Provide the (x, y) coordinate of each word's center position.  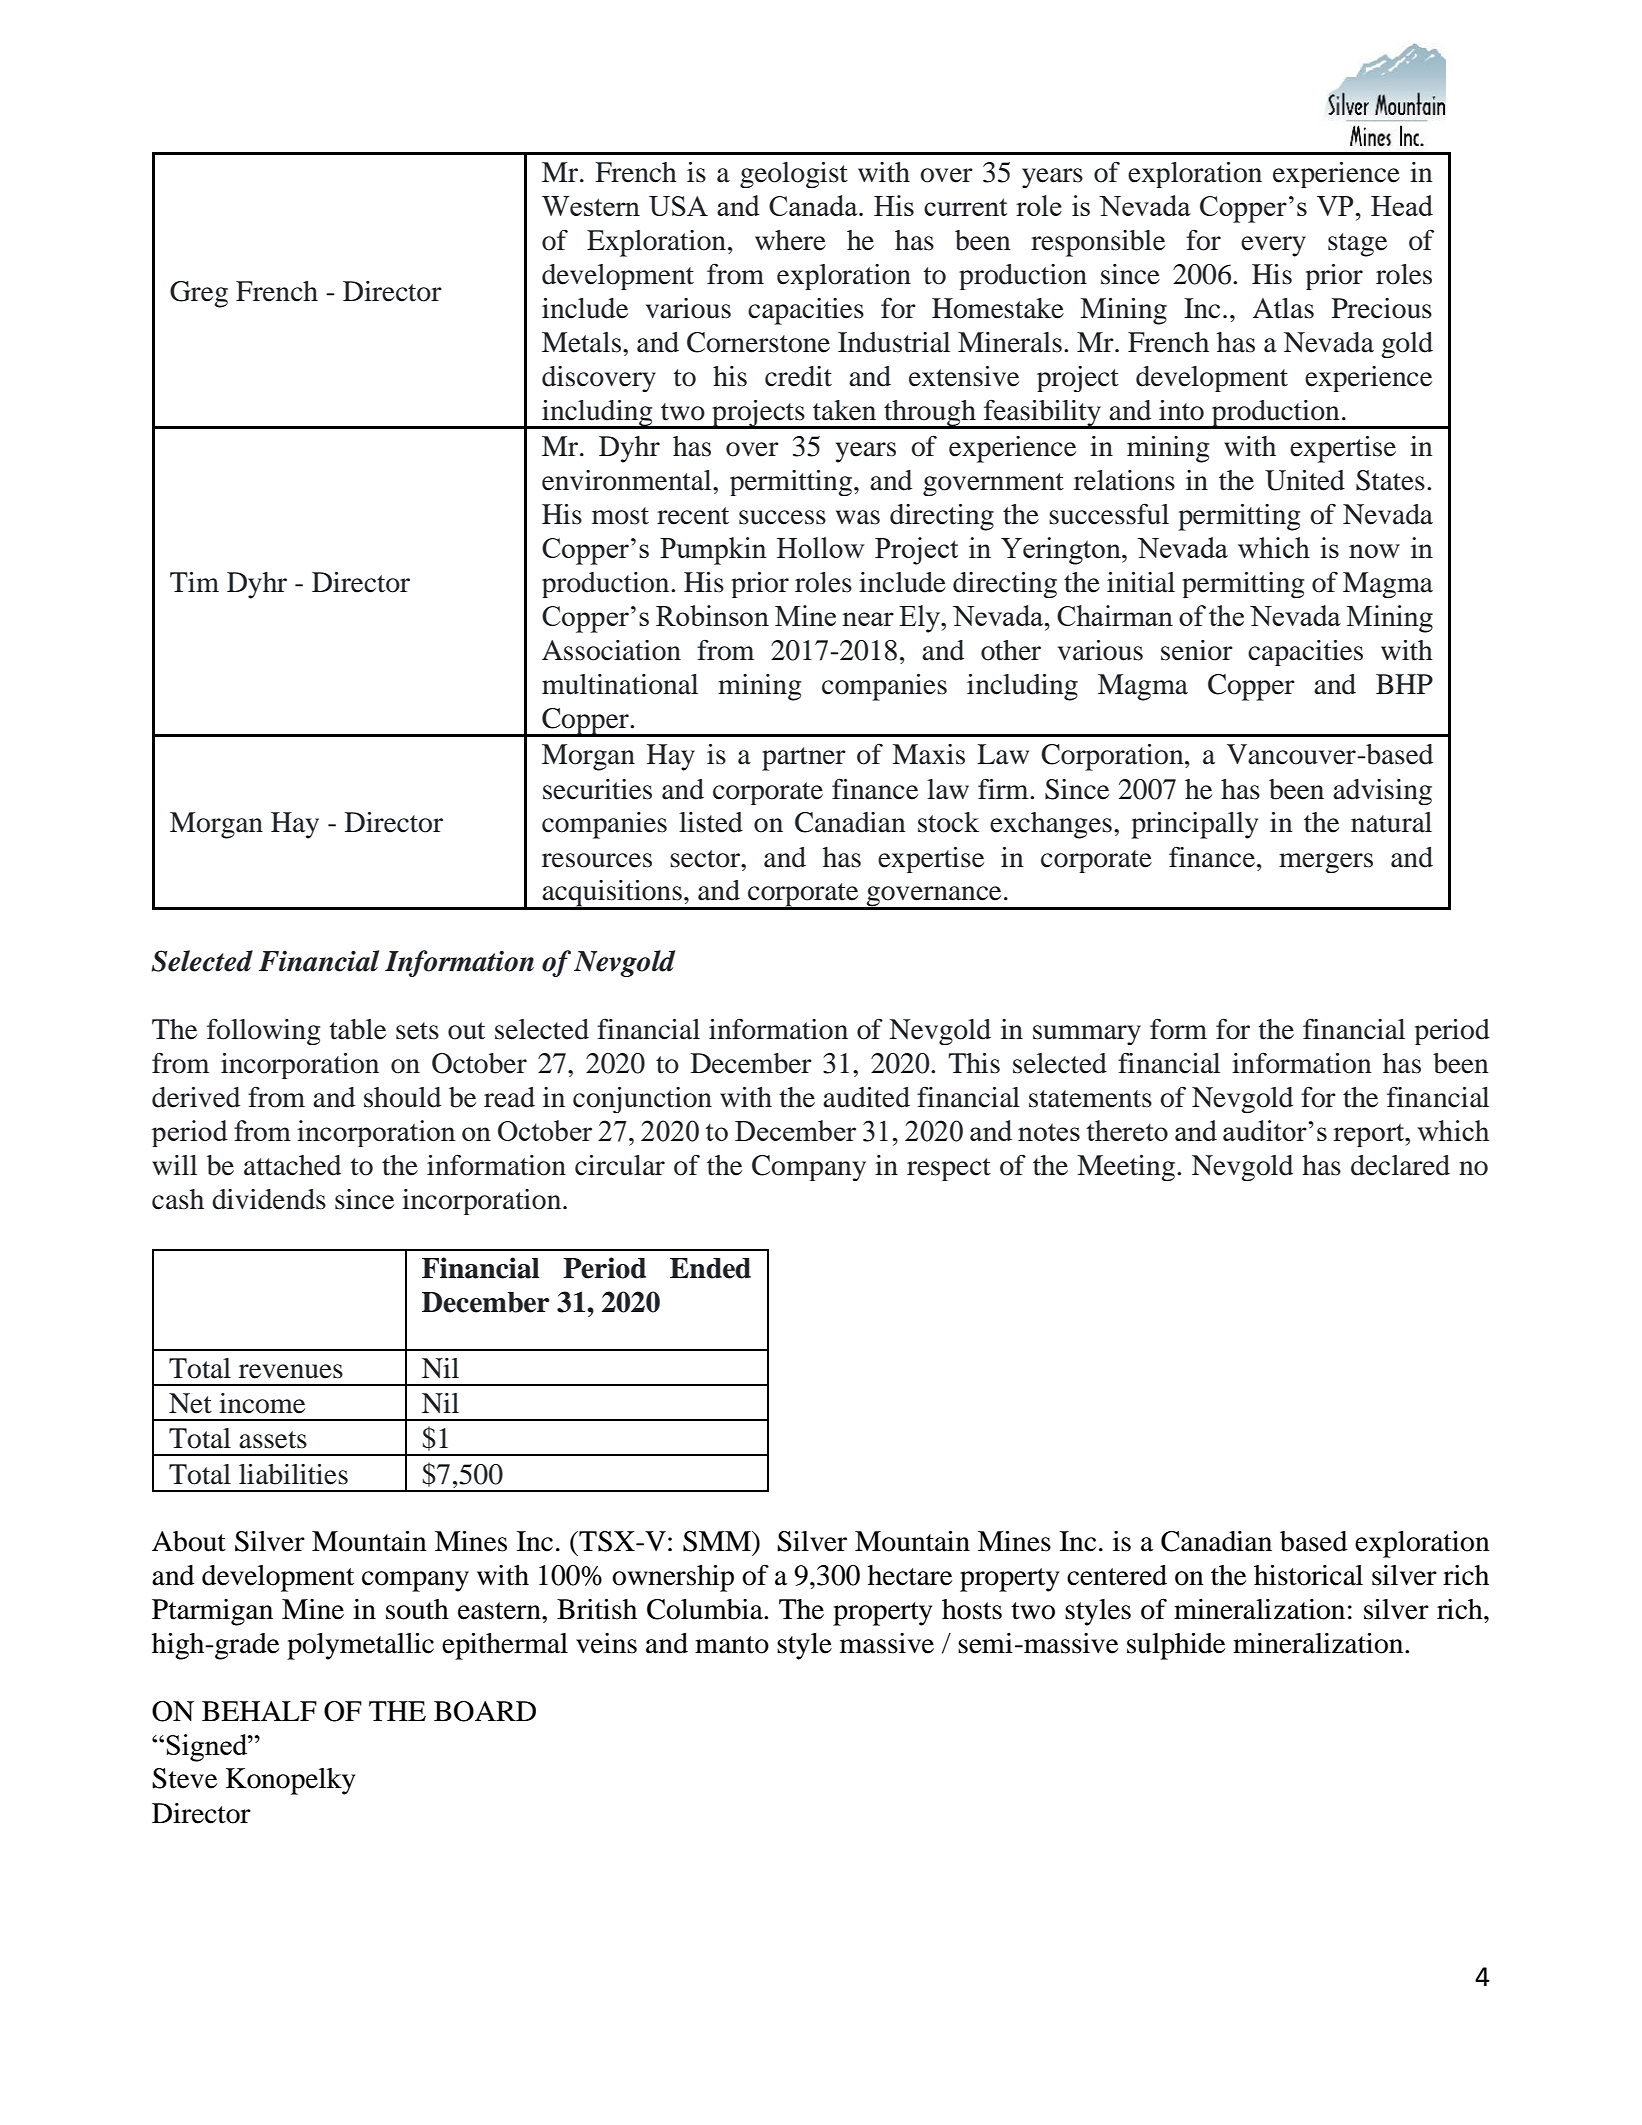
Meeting (1127, 1168)
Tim (194, 582)
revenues (291, 1371)
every (1273, 246)
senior (1197, 650)
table (358, 1029)
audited (866, 1097)
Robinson (712, 615)
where (790, 240)
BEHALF (259, 1711)
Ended (710, 1268)
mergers (1326, 863)
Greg (199, 294)
